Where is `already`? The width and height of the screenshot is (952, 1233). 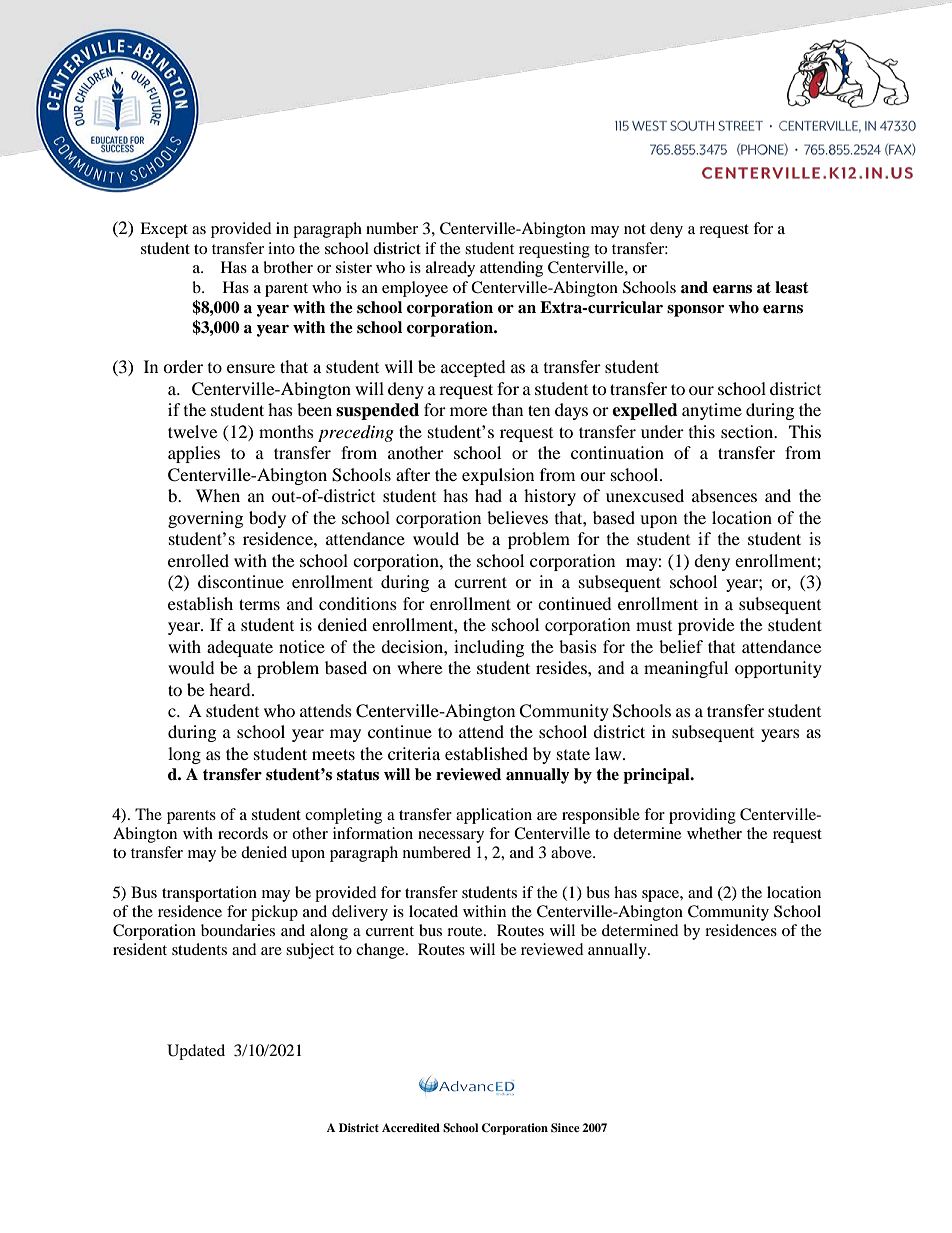 already is located at coordinates (450, 269).
